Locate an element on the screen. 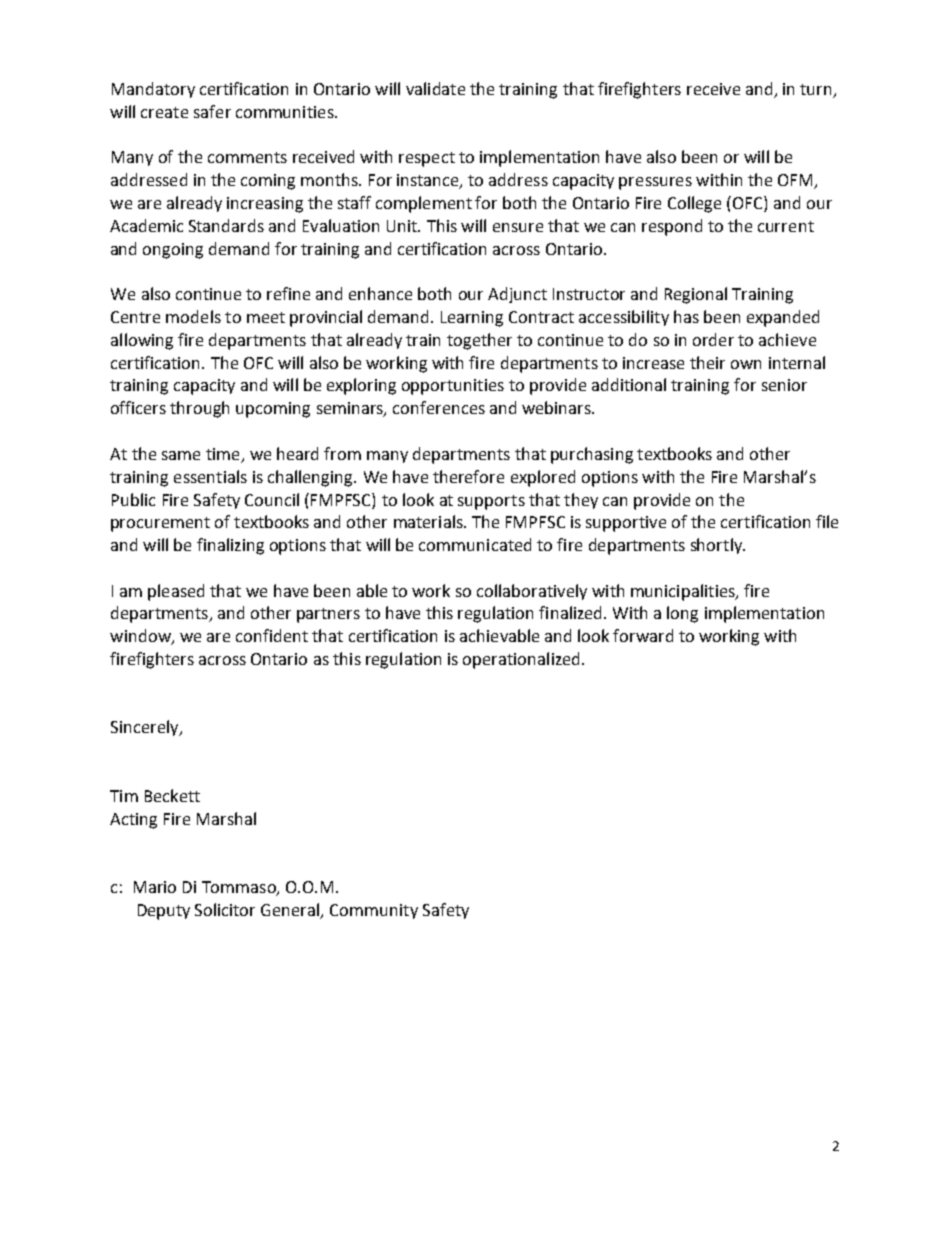  Tommaso is located at coordinates (240, 888).
